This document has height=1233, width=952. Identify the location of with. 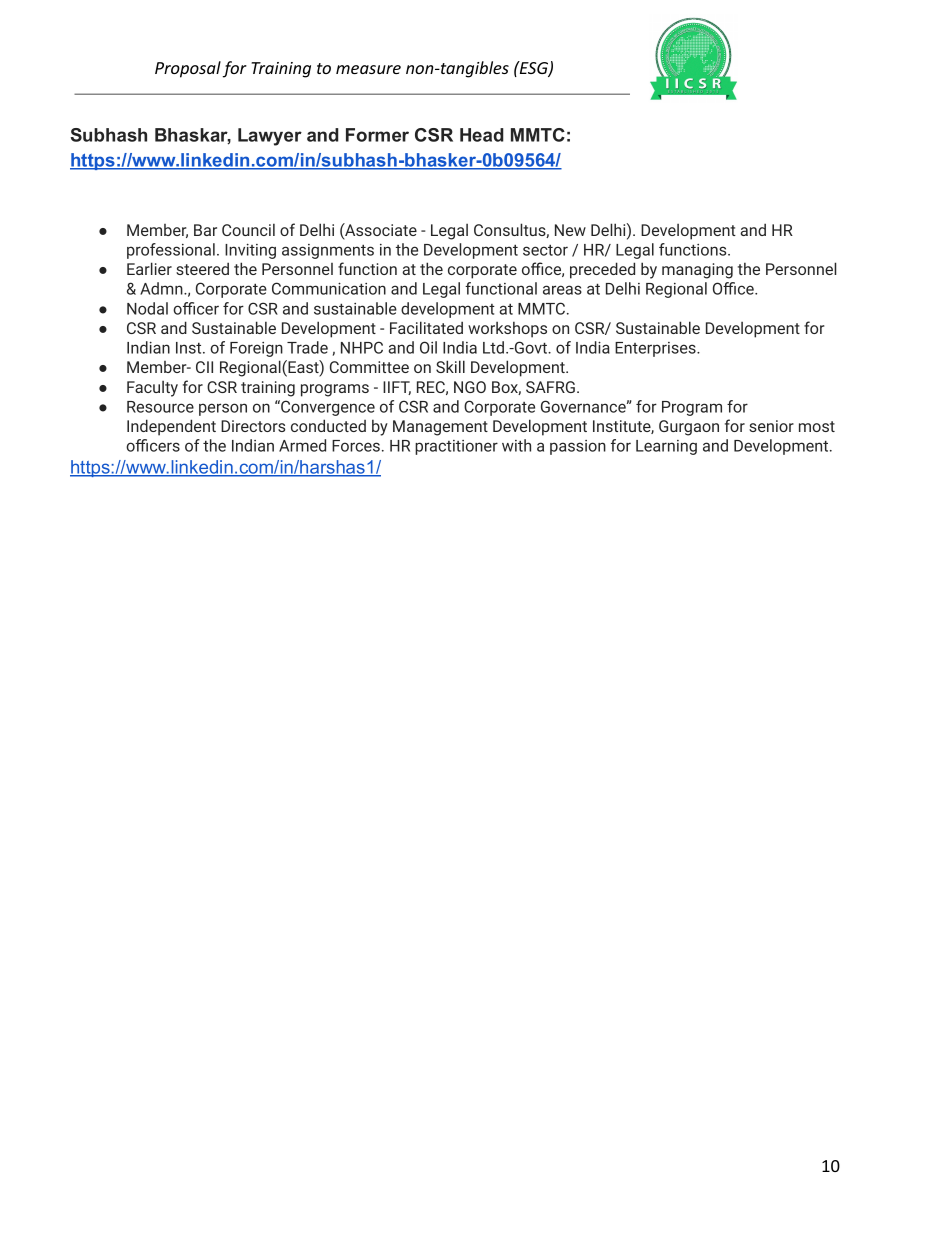
(516, 445).
